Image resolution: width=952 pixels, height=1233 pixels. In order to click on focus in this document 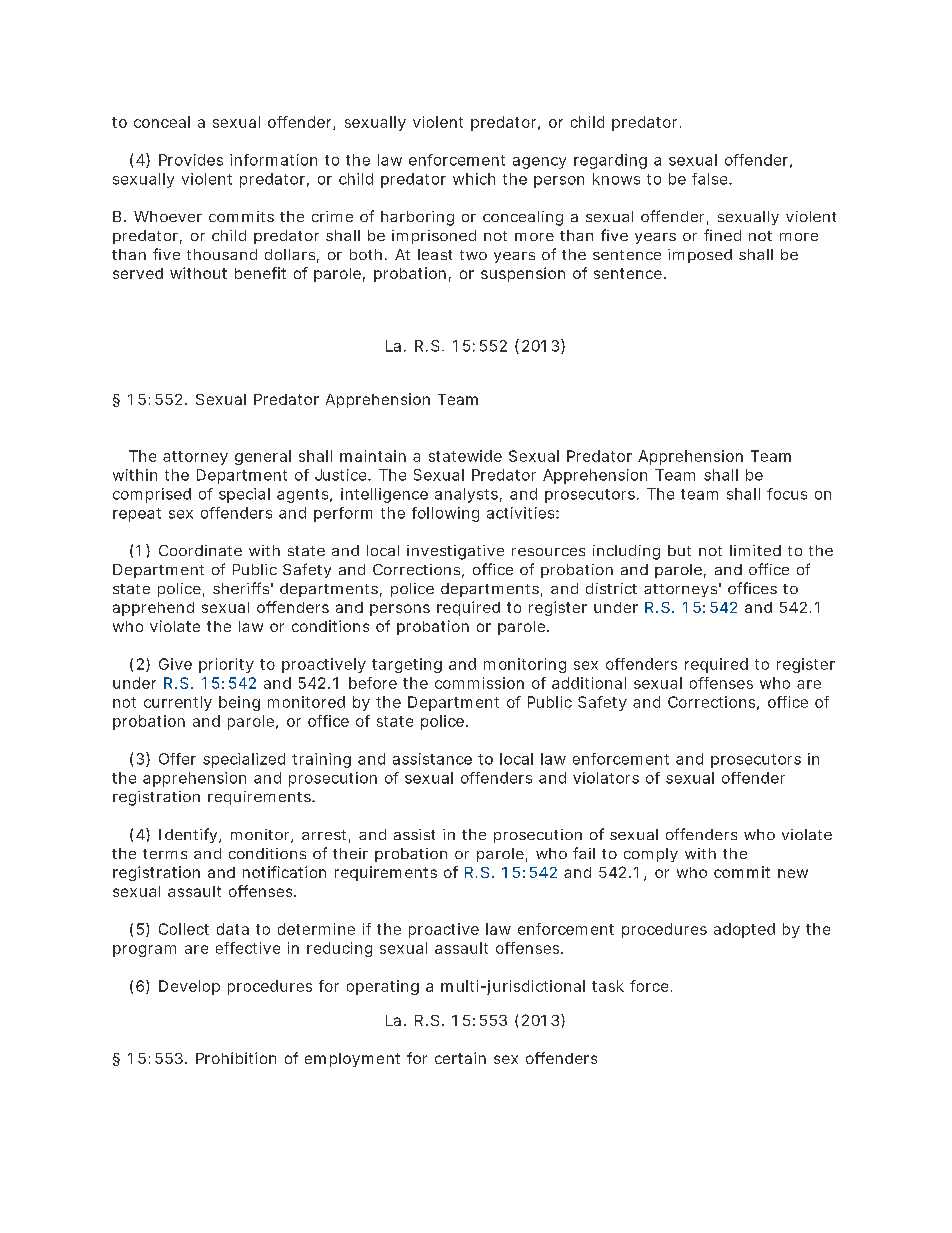, I will do `click(787, 494)`.
